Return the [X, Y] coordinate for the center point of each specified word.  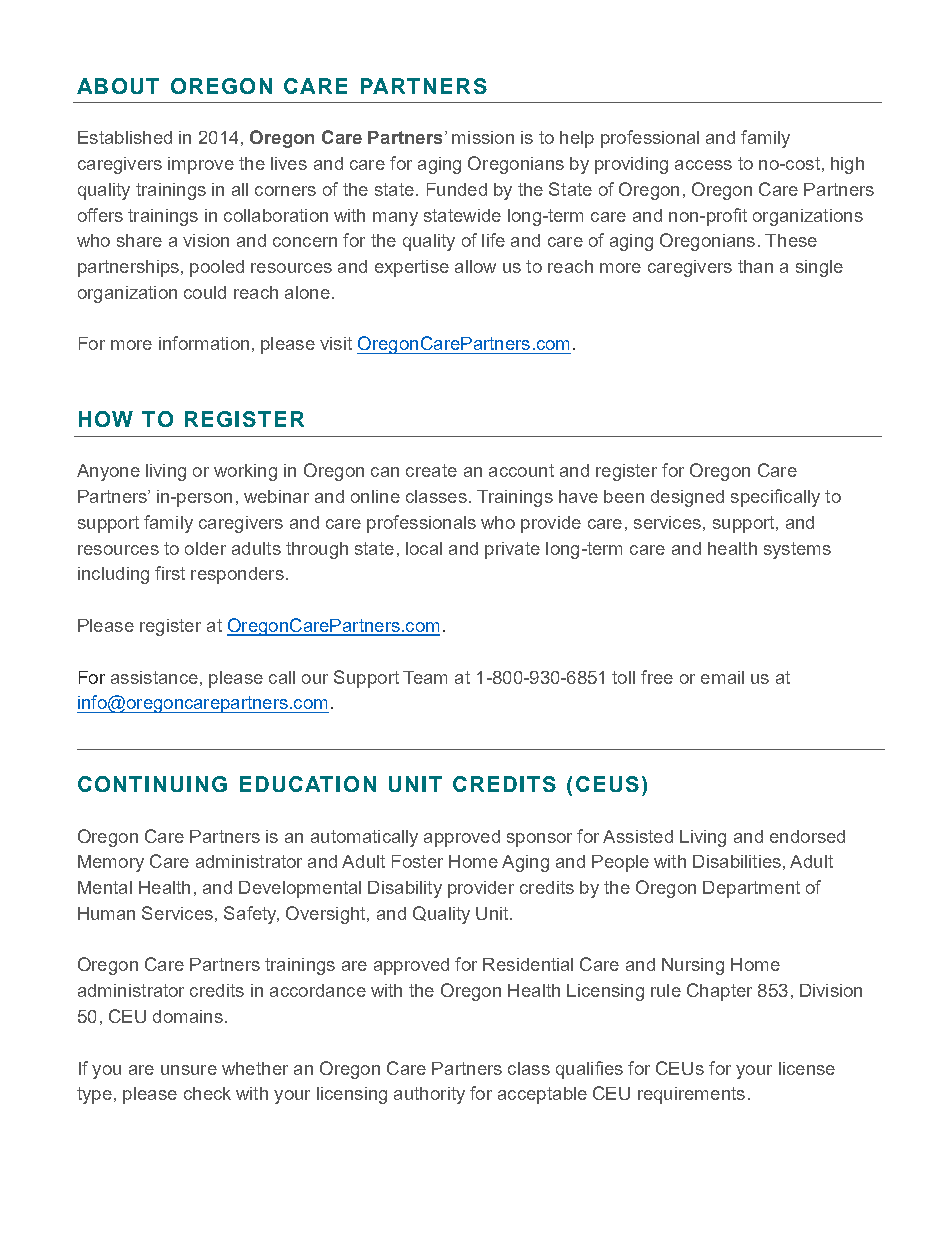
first [170, 573]
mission [483, 137]
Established [125, 137]
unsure [189, 1070]
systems [797, 550]
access [703, 165]
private [512, 550]
